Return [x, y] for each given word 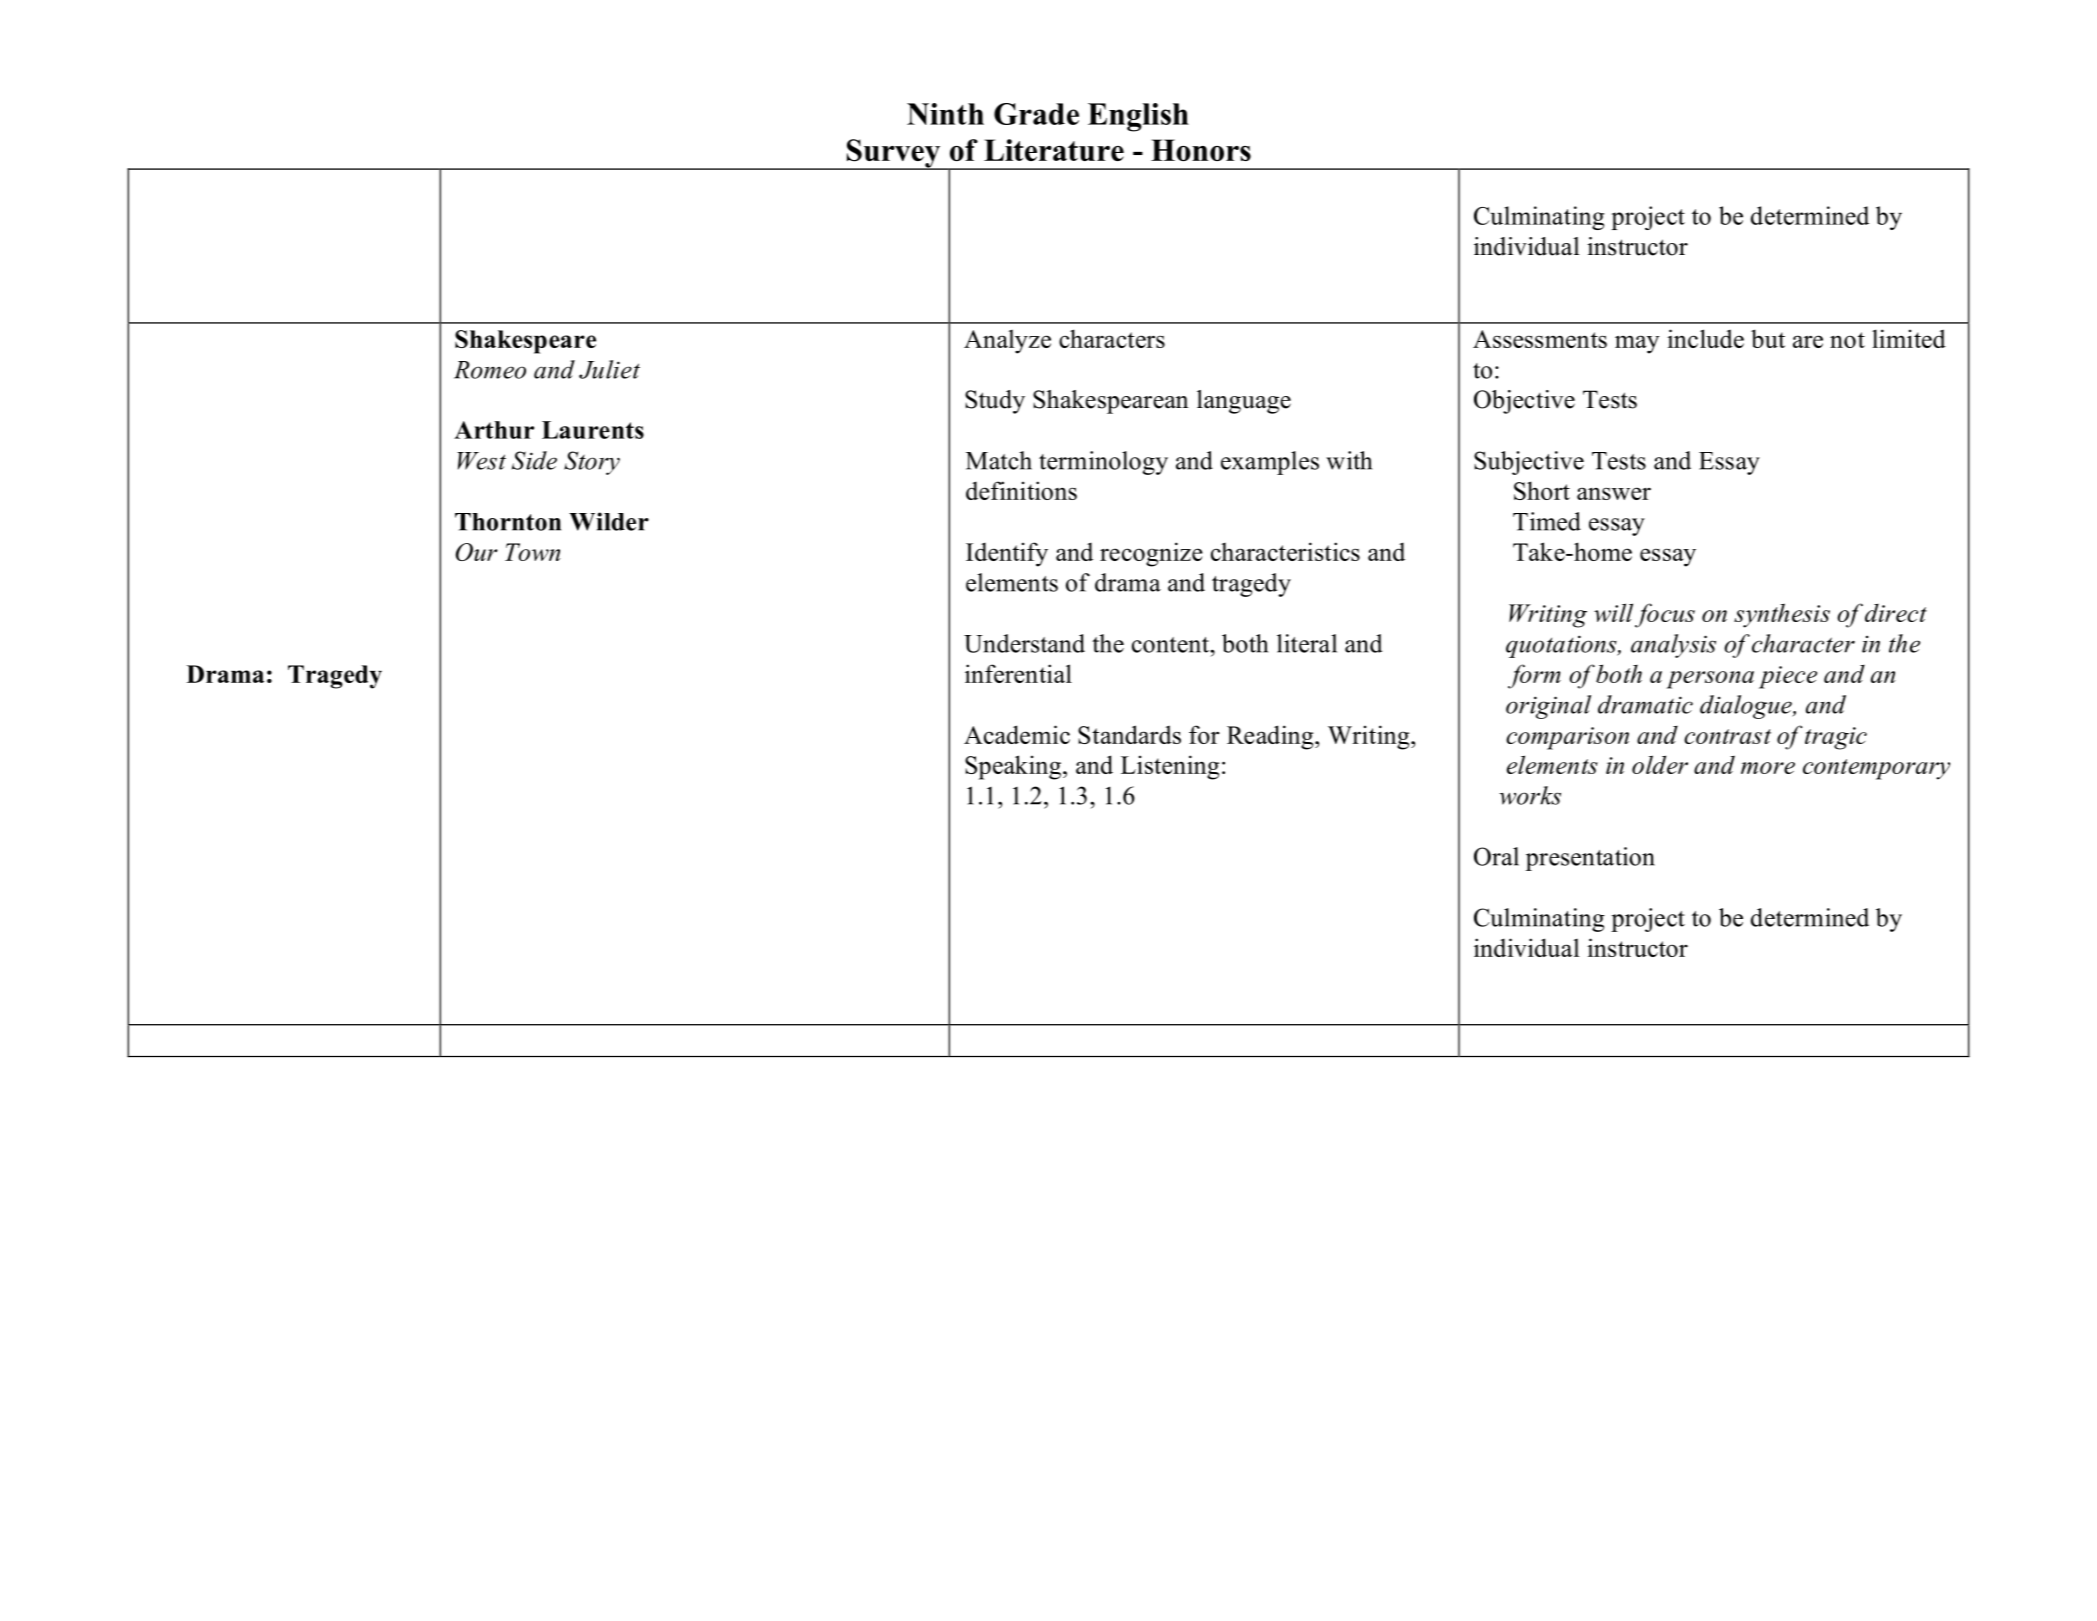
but [1768, 338]
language [1244, 402]
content [1171, 645]
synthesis [1782, 615]
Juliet [609, 369]
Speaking [1014, 767]
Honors [1201, 150]
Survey [893, 154]
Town [532, 552]
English [1138, 117]
